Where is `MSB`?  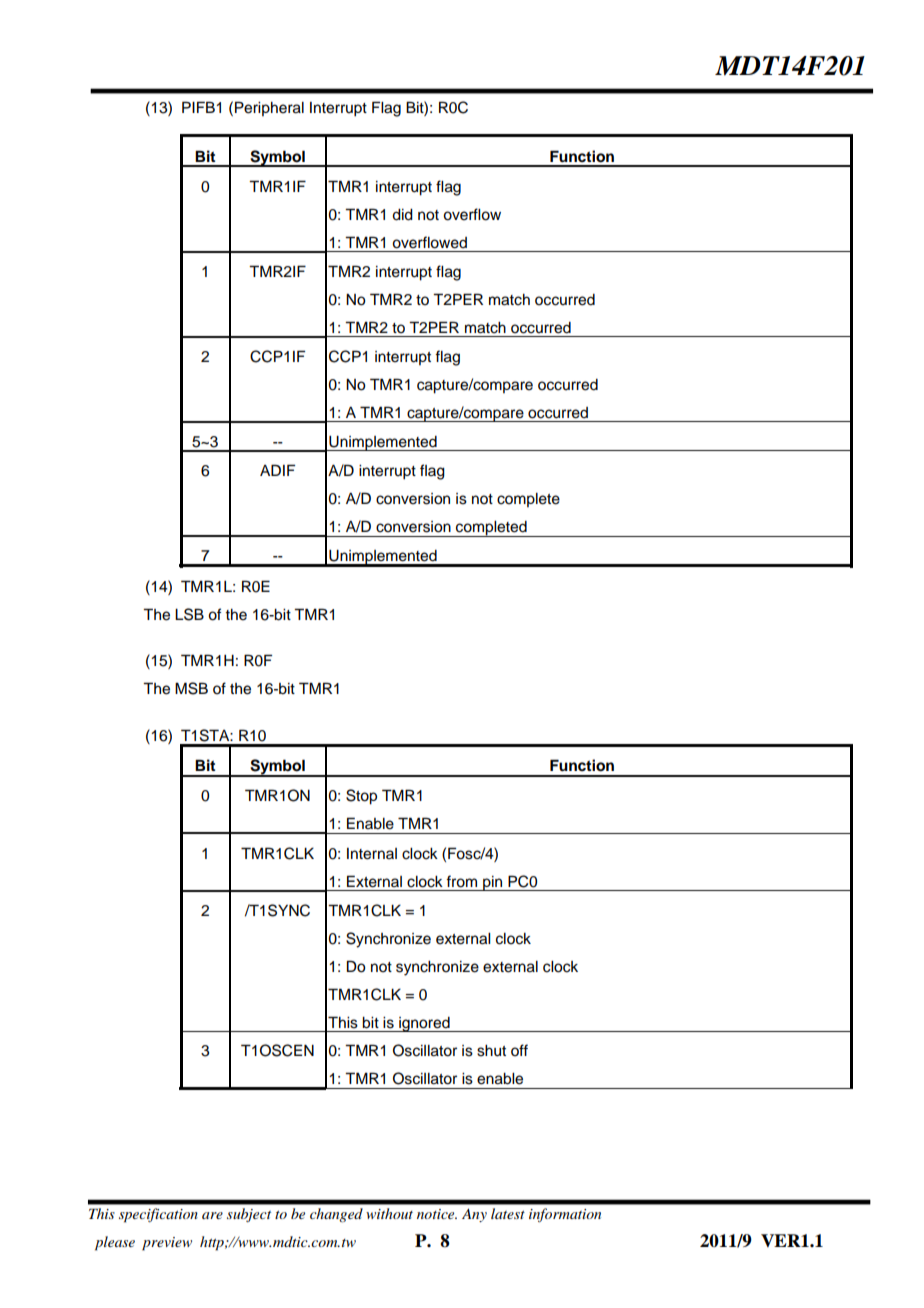 MSB is located at coordinates (191, 688).
